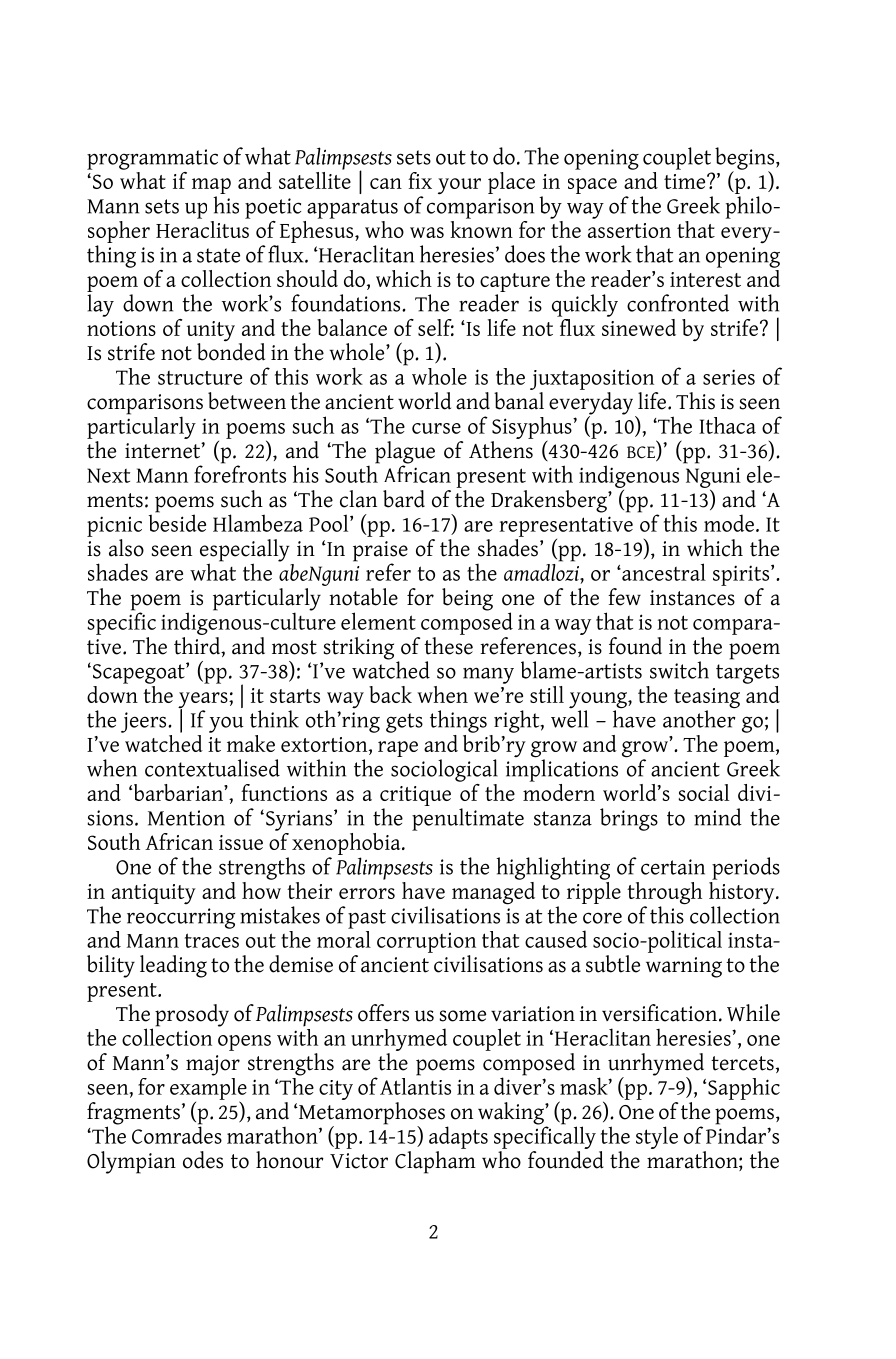  Describe the element at coordinates (177, 1134) in the screenshot. I see `Comrades` at that location.
